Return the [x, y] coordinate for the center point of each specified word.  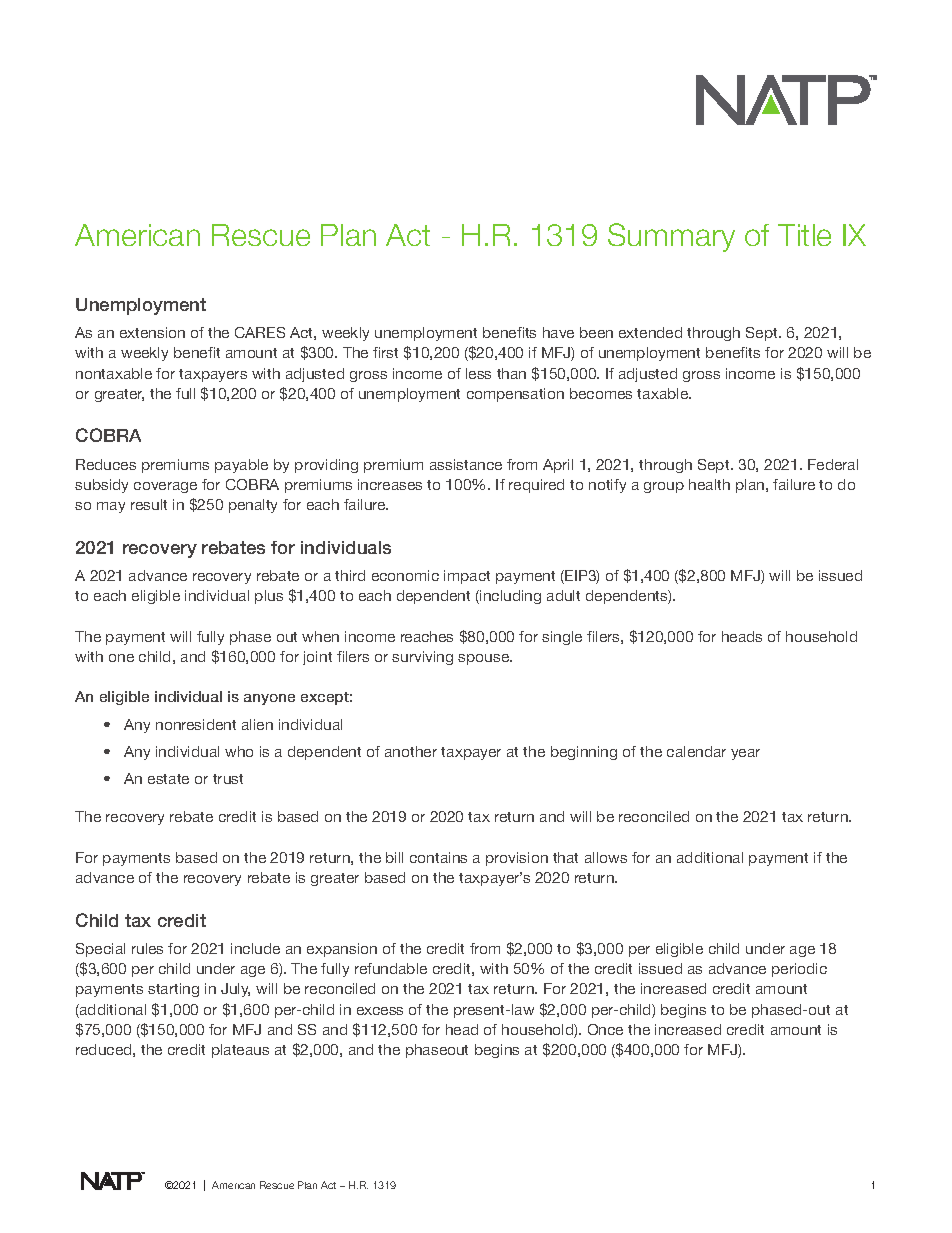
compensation [515, 395]
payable [241, 466]
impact [467, 577]
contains [438, 857]
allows [606, 857]
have [558, 332]
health [709, 484]
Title [804, 235]
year [745, 754]
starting [173, 990]
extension [152, 332]
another [411, 751]
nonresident [196, 724]
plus [269, 597]
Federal [833, 464]
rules [147, 948]
